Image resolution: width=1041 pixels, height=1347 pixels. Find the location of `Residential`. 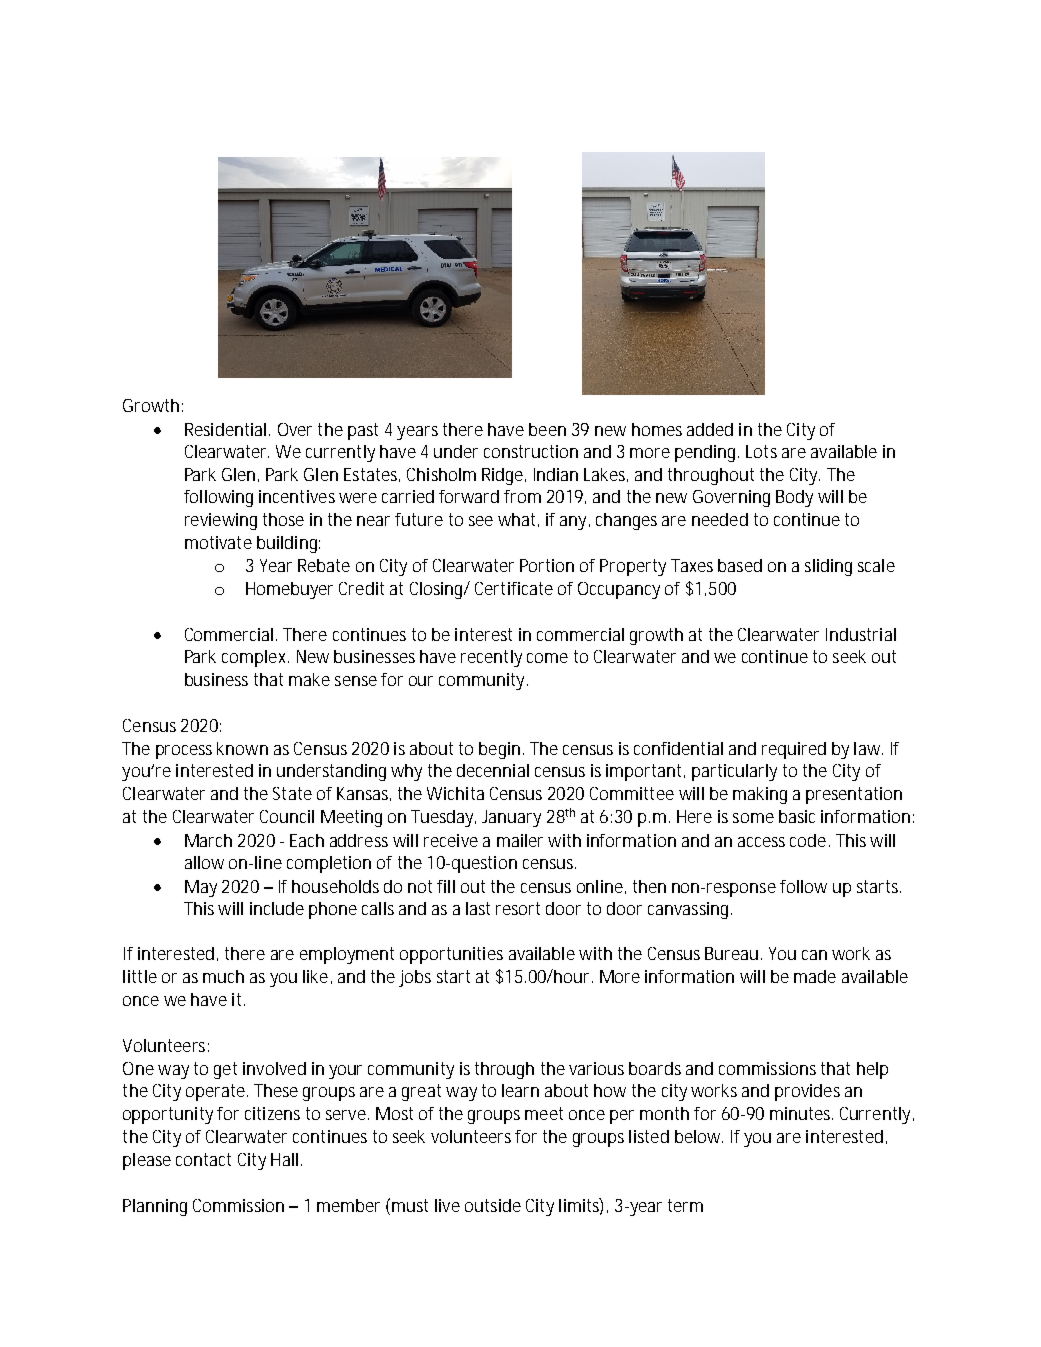

Residential is located at coordinates (225, 429).
